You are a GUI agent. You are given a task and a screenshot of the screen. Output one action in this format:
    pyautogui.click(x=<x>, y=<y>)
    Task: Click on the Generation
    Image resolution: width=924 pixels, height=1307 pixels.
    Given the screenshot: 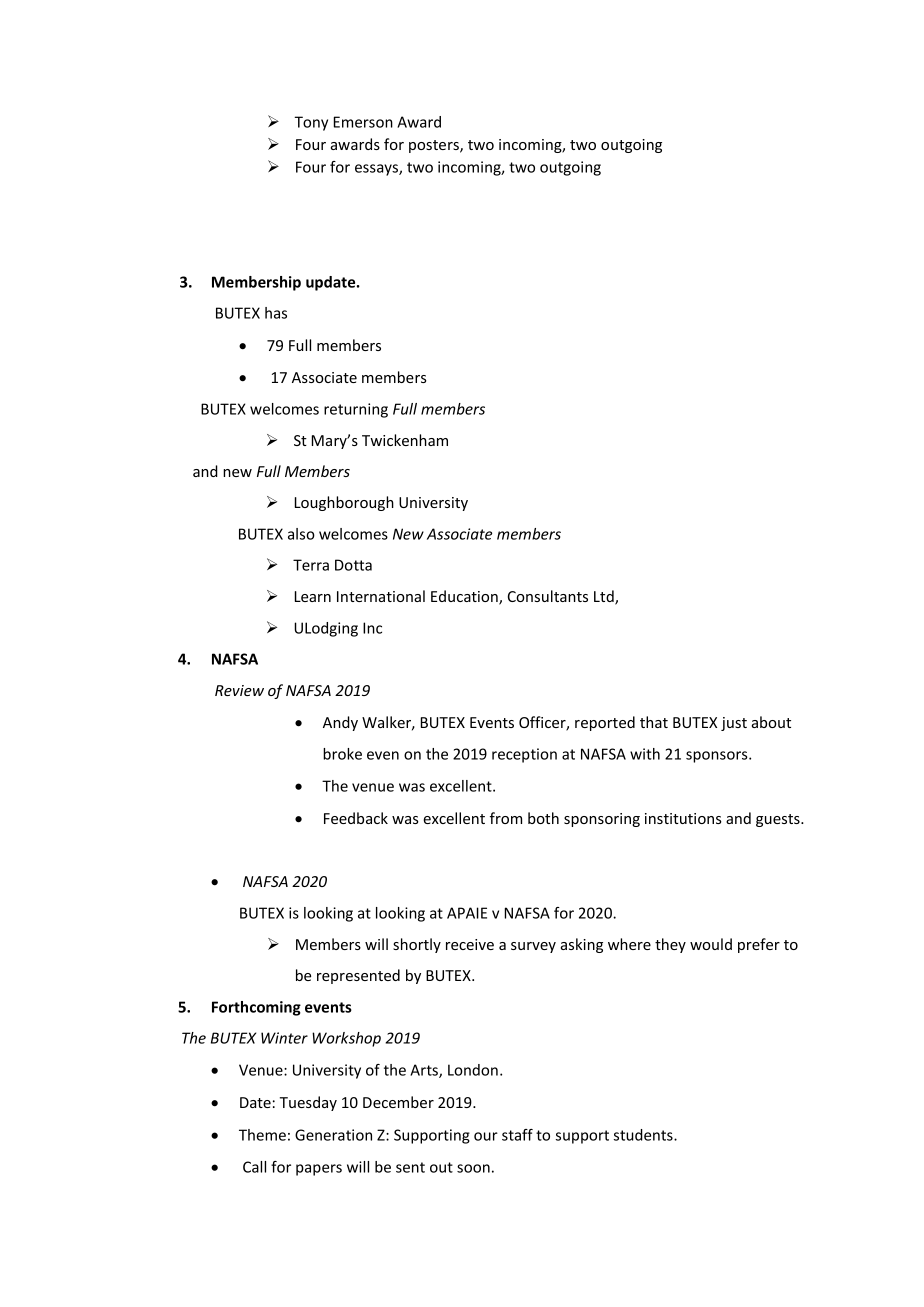 What is the action you would take?
    pyautogui.click(x=333, y=1135)
